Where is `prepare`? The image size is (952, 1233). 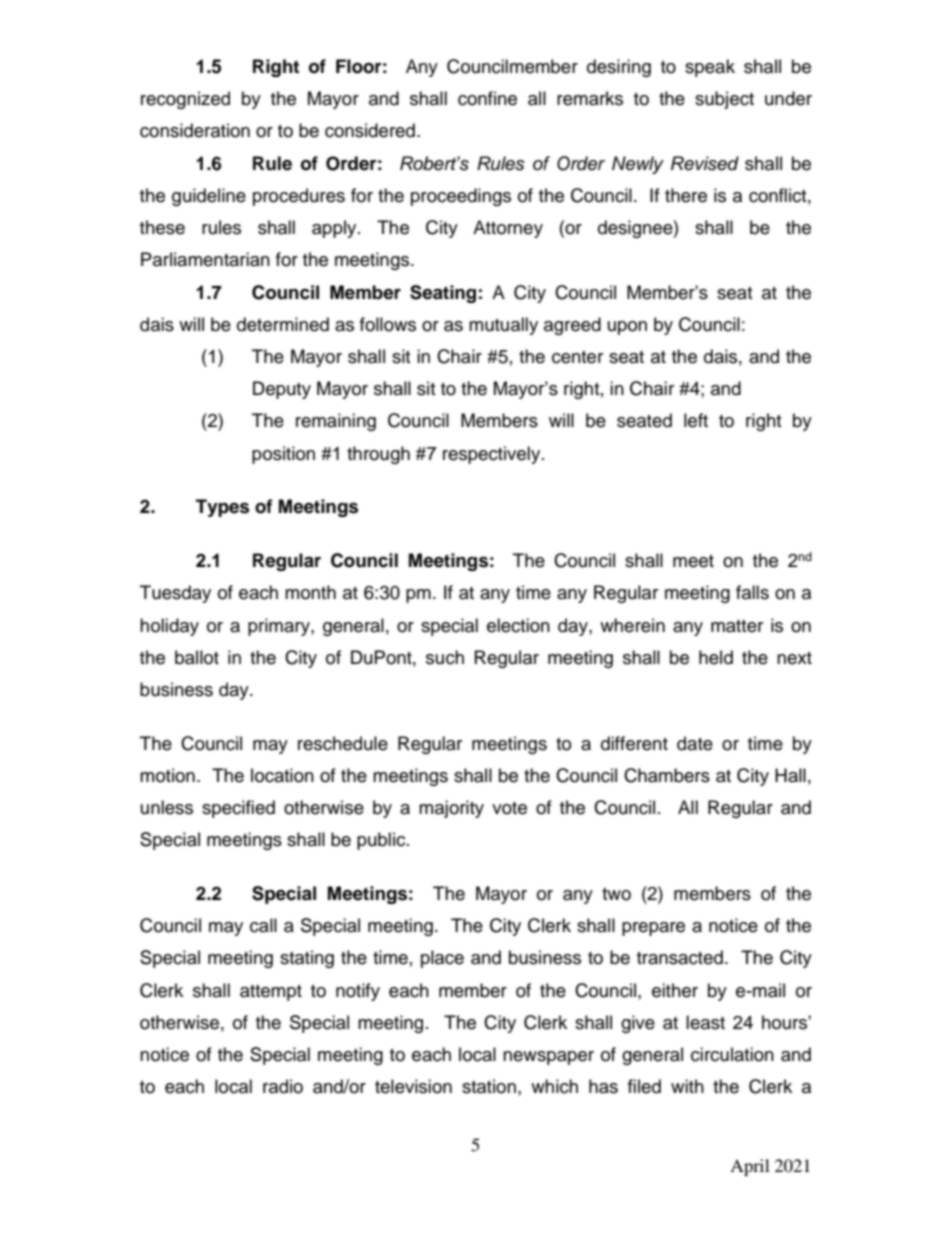 prepare is located at coordinates (653, 929).
